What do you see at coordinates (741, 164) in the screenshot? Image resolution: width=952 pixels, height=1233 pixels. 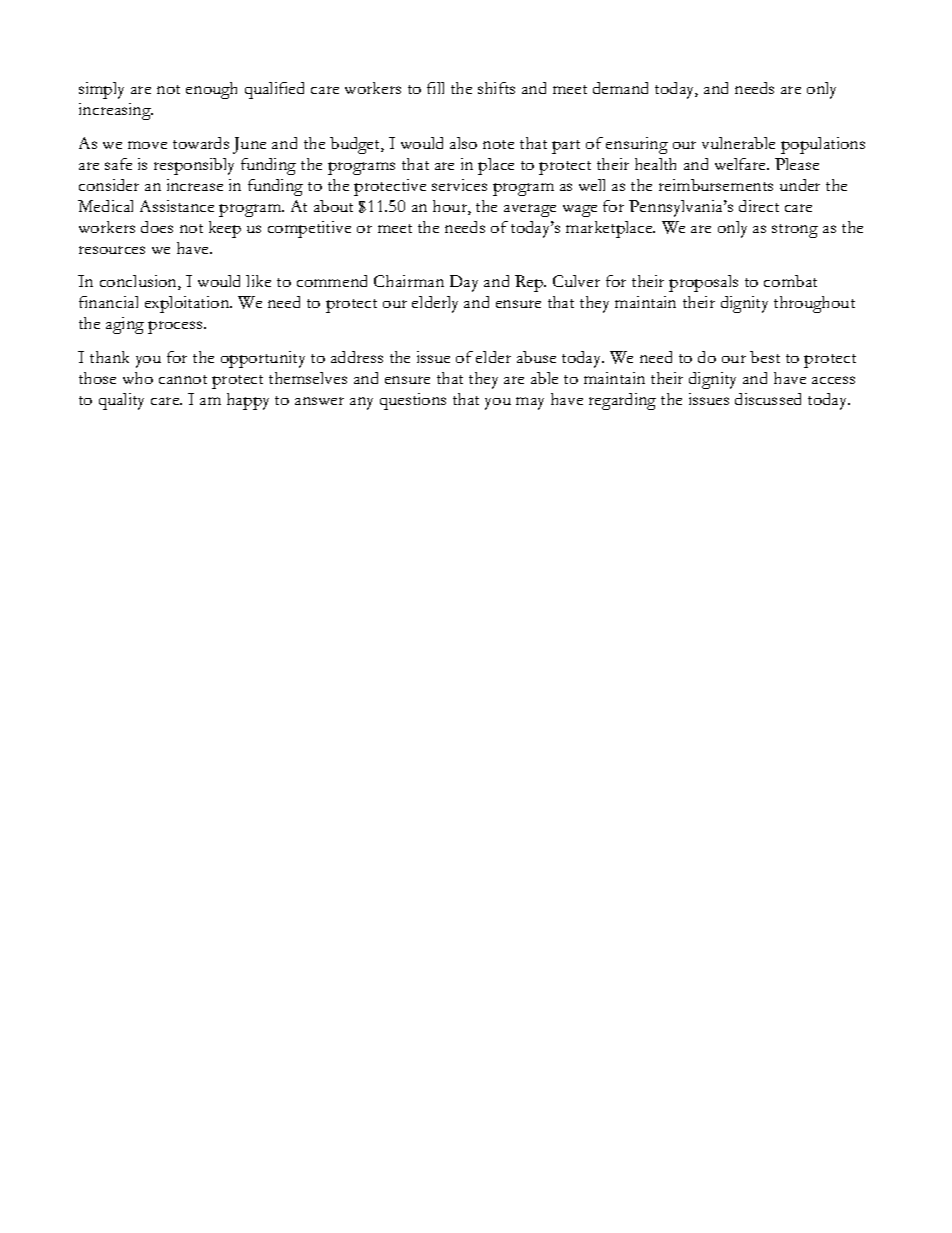 I see `welfare` at bounding box center [741, 164].
